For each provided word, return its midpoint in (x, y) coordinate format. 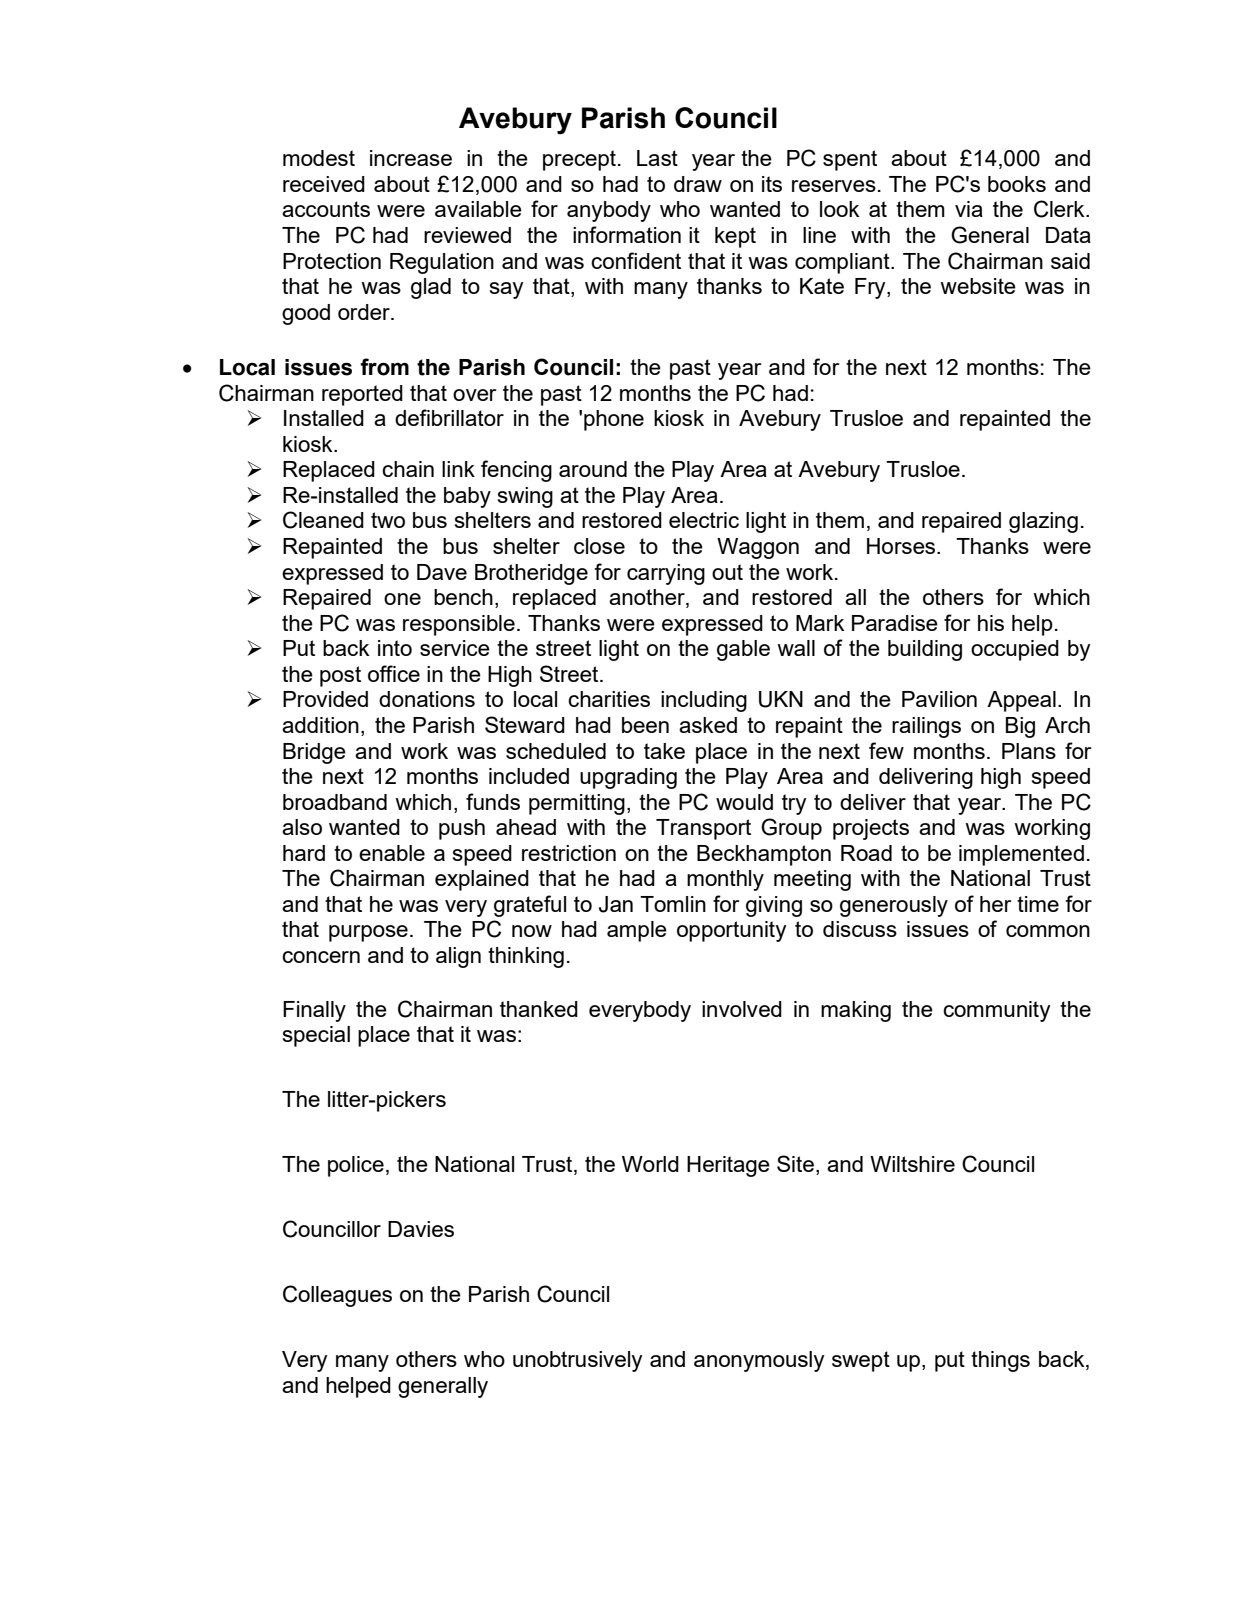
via (969, 209)
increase (411, 158)
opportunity (732, 931)
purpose (368, 933)
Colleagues (337, 1296)
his (991, 623)
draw (698, 184)
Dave (442, 572)
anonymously (759, 1361)
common (1048, 931)
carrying (666, 574)
